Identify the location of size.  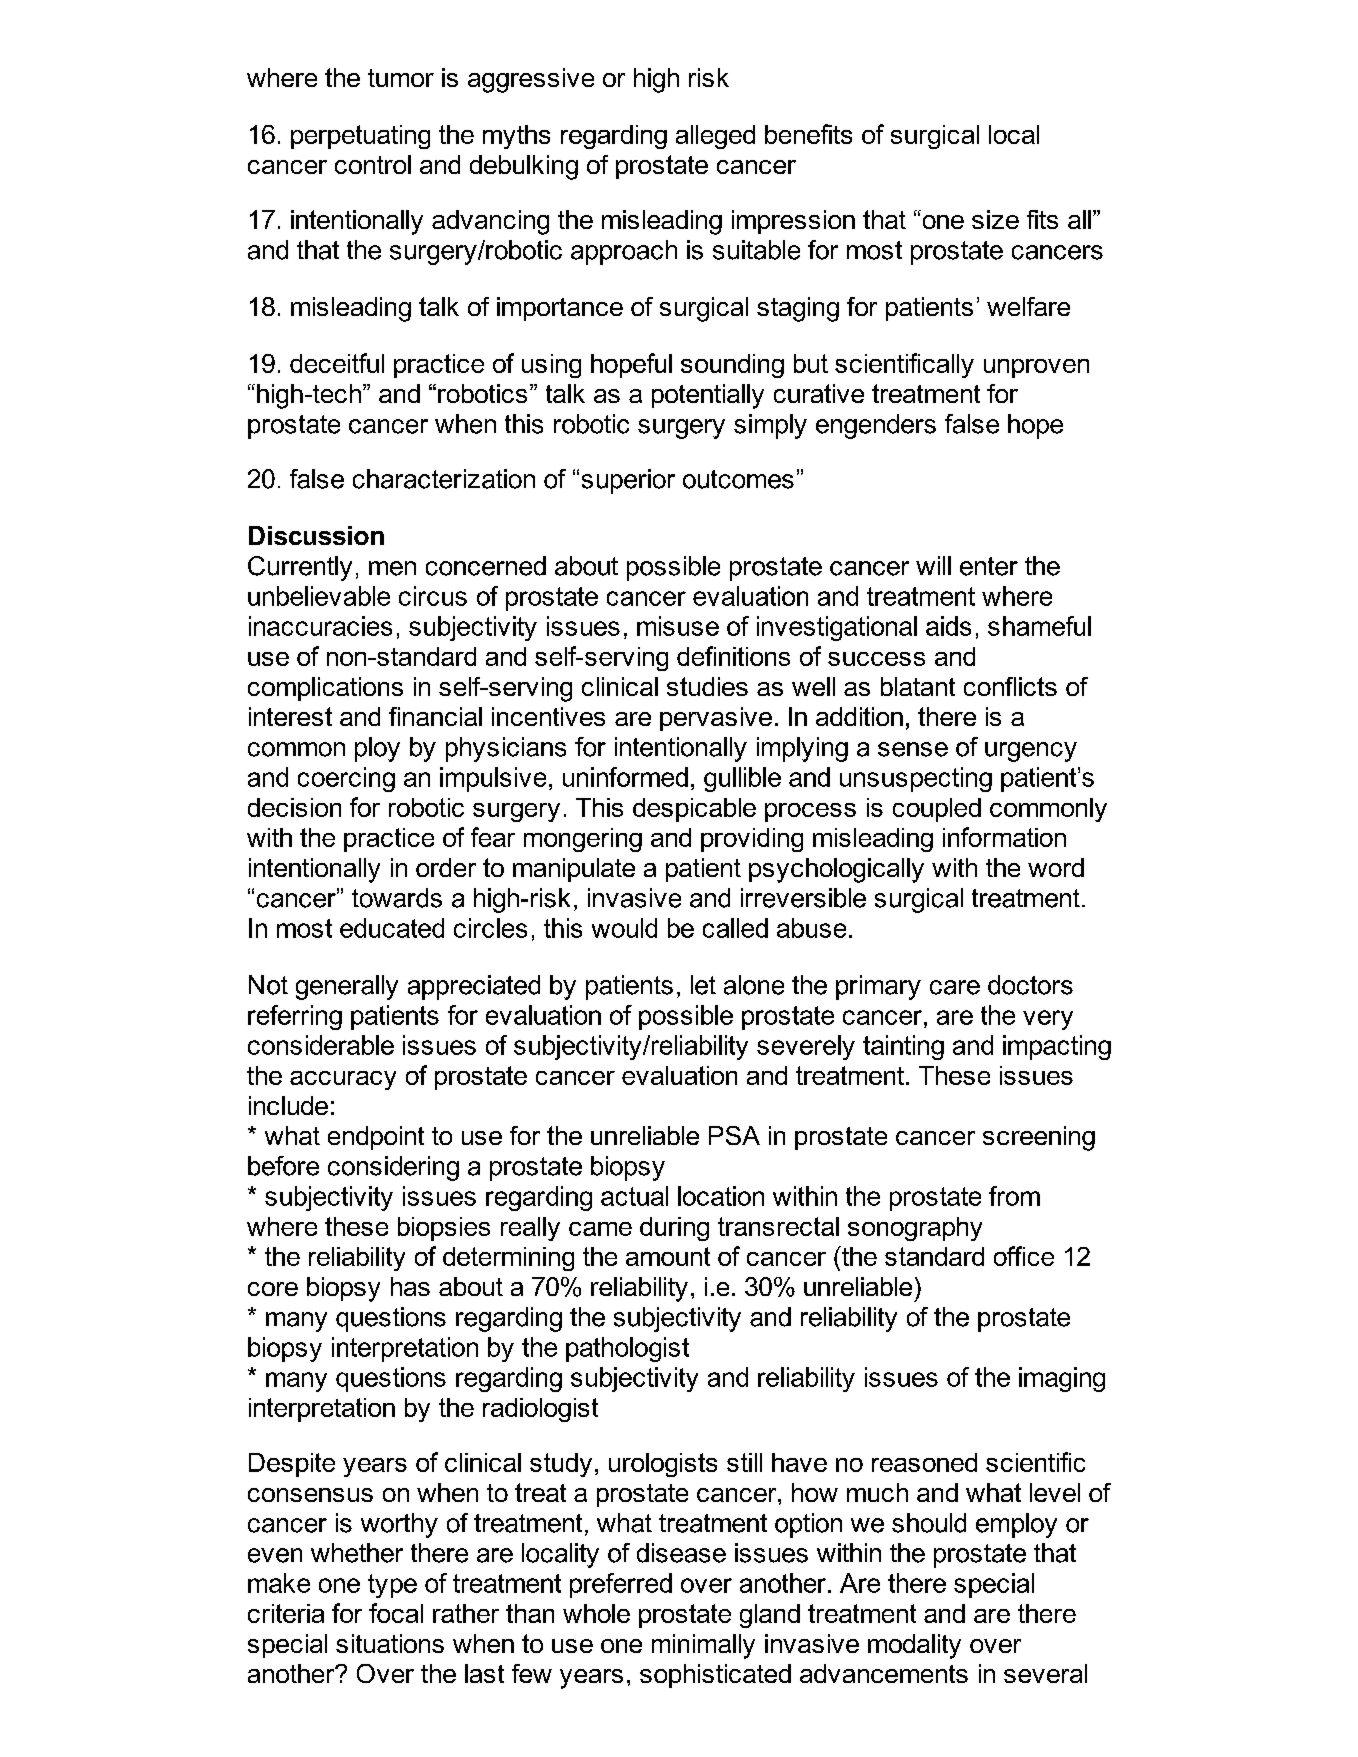
(995, 219).
